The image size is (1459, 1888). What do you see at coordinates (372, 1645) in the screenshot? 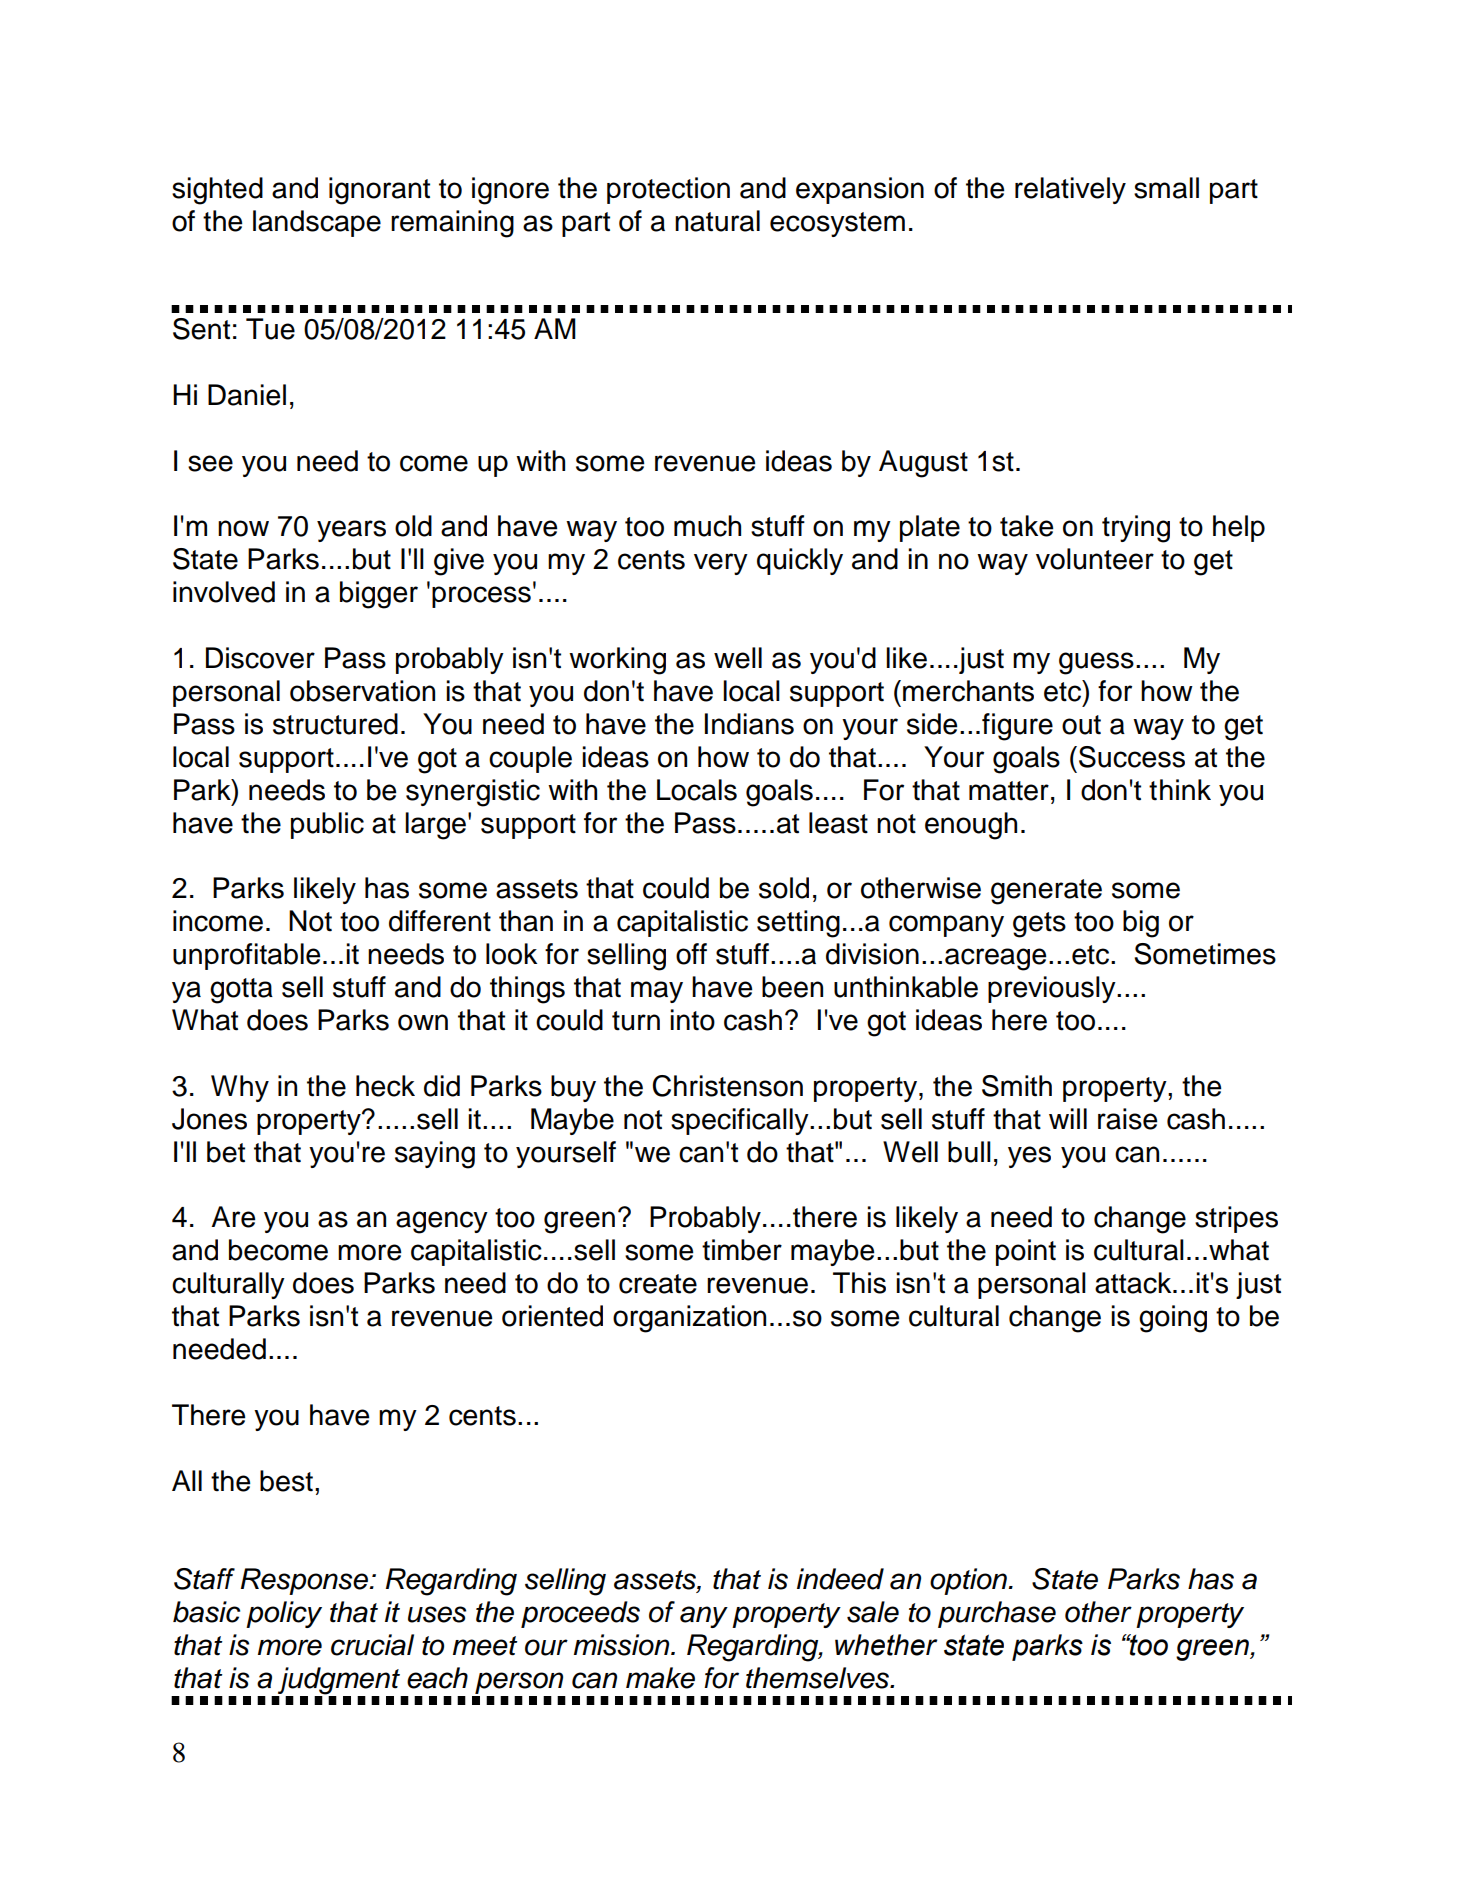
I see `crucial` at bounding box center [372, 1645].
